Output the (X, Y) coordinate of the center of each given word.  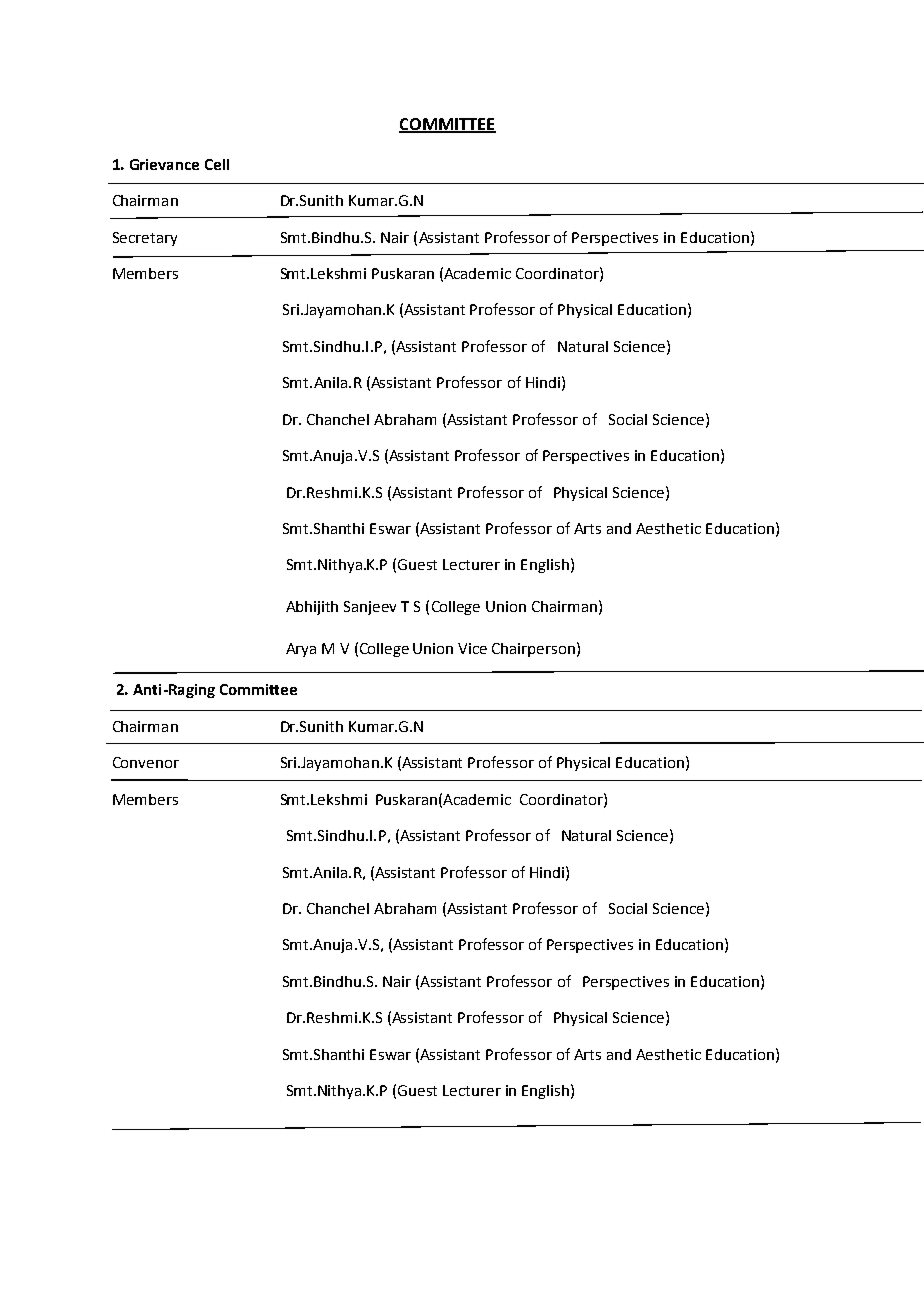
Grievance (164, 164)
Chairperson (533, 650)
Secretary (145, 239)
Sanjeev (370, 608)
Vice (472, 648)
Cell (217, 164)
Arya (301, 650)
